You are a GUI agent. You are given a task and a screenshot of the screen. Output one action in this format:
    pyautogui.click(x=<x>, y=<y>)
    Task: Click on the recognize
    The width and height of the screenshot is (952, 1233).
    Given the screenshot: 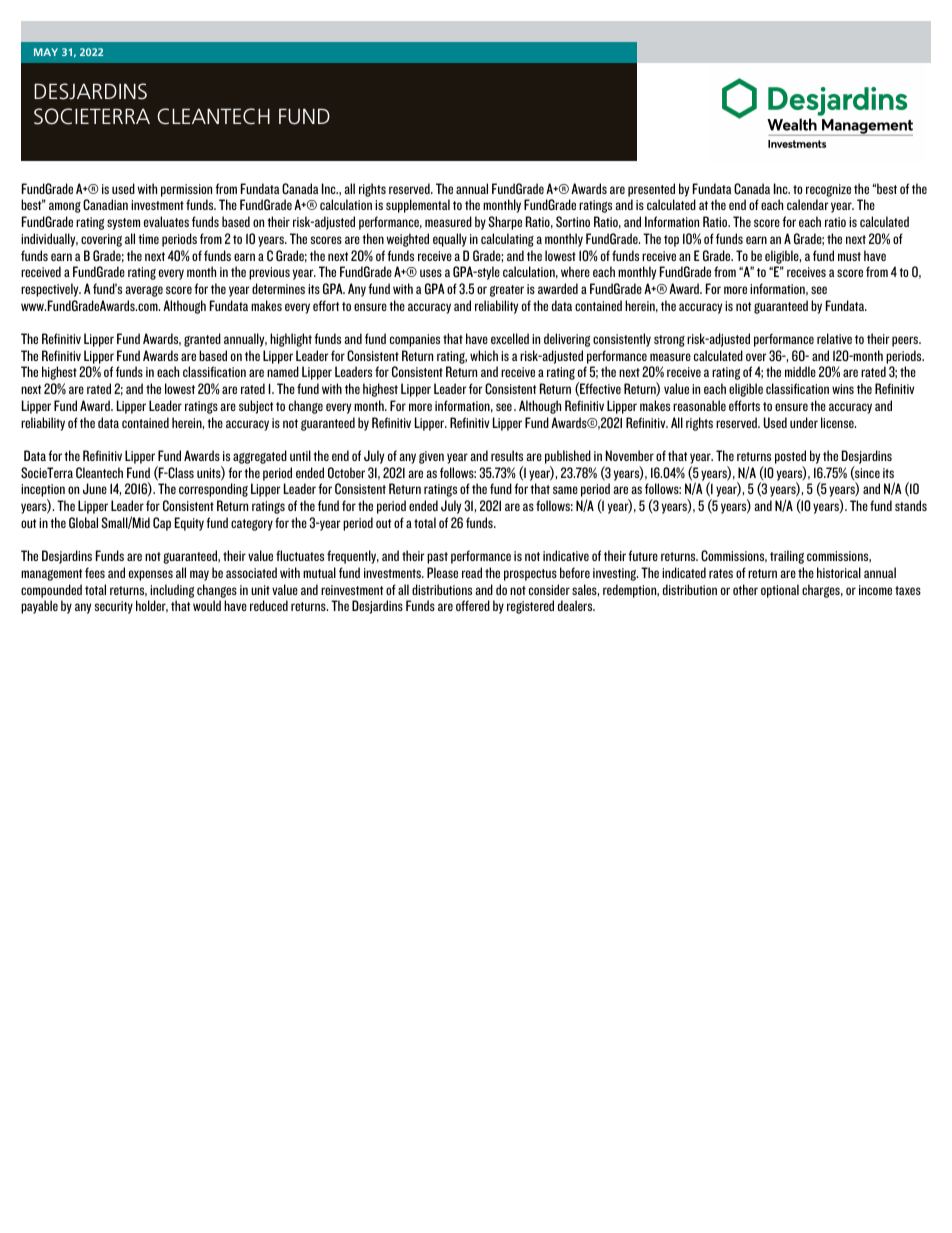 What is the action you would take?
    pyautogui.click(x=828, y=190)
